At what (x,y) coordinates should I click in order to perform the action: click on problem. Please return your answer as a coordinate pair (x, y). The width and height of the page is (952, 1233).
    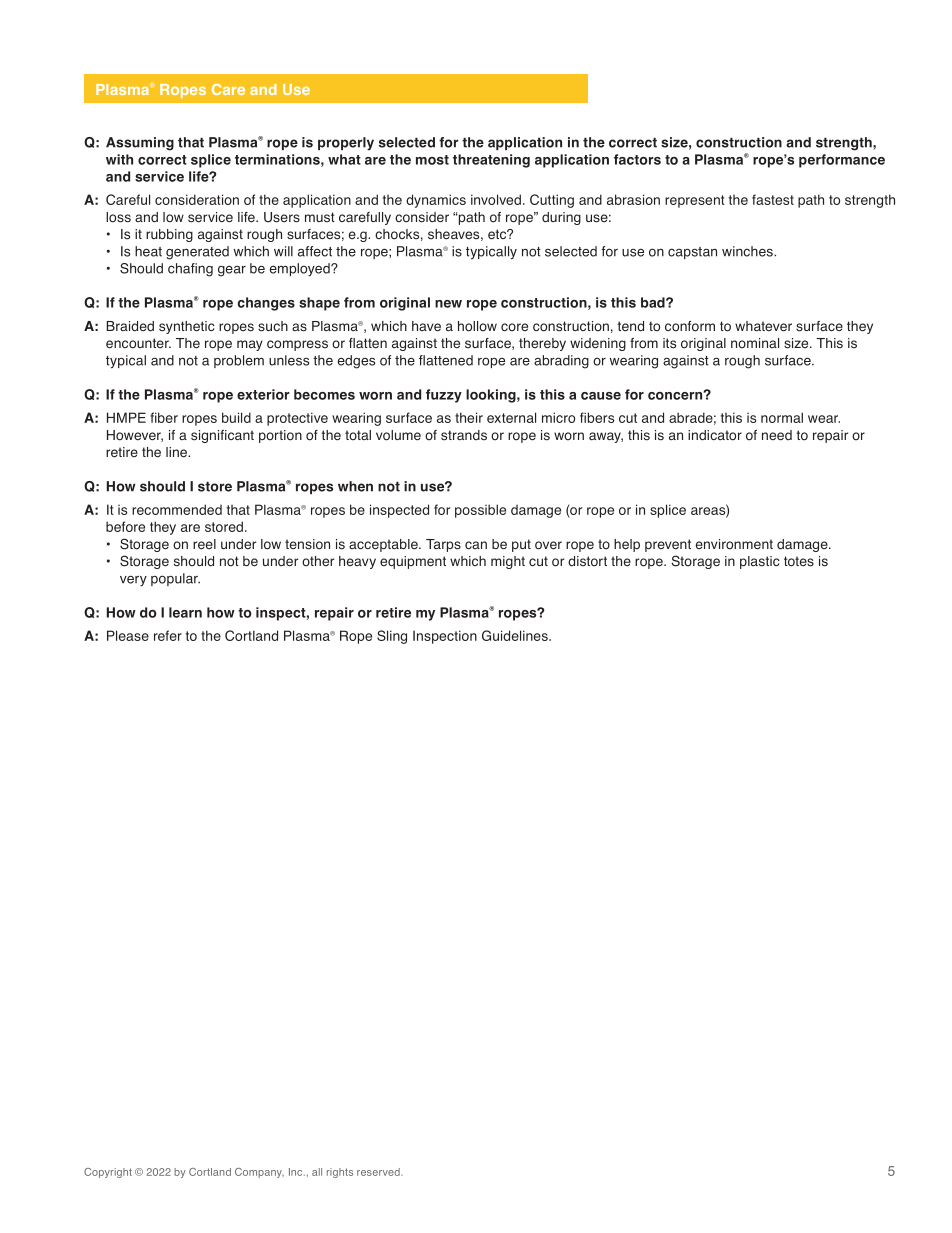
    Looking at the image, I should click on (239, 361).
